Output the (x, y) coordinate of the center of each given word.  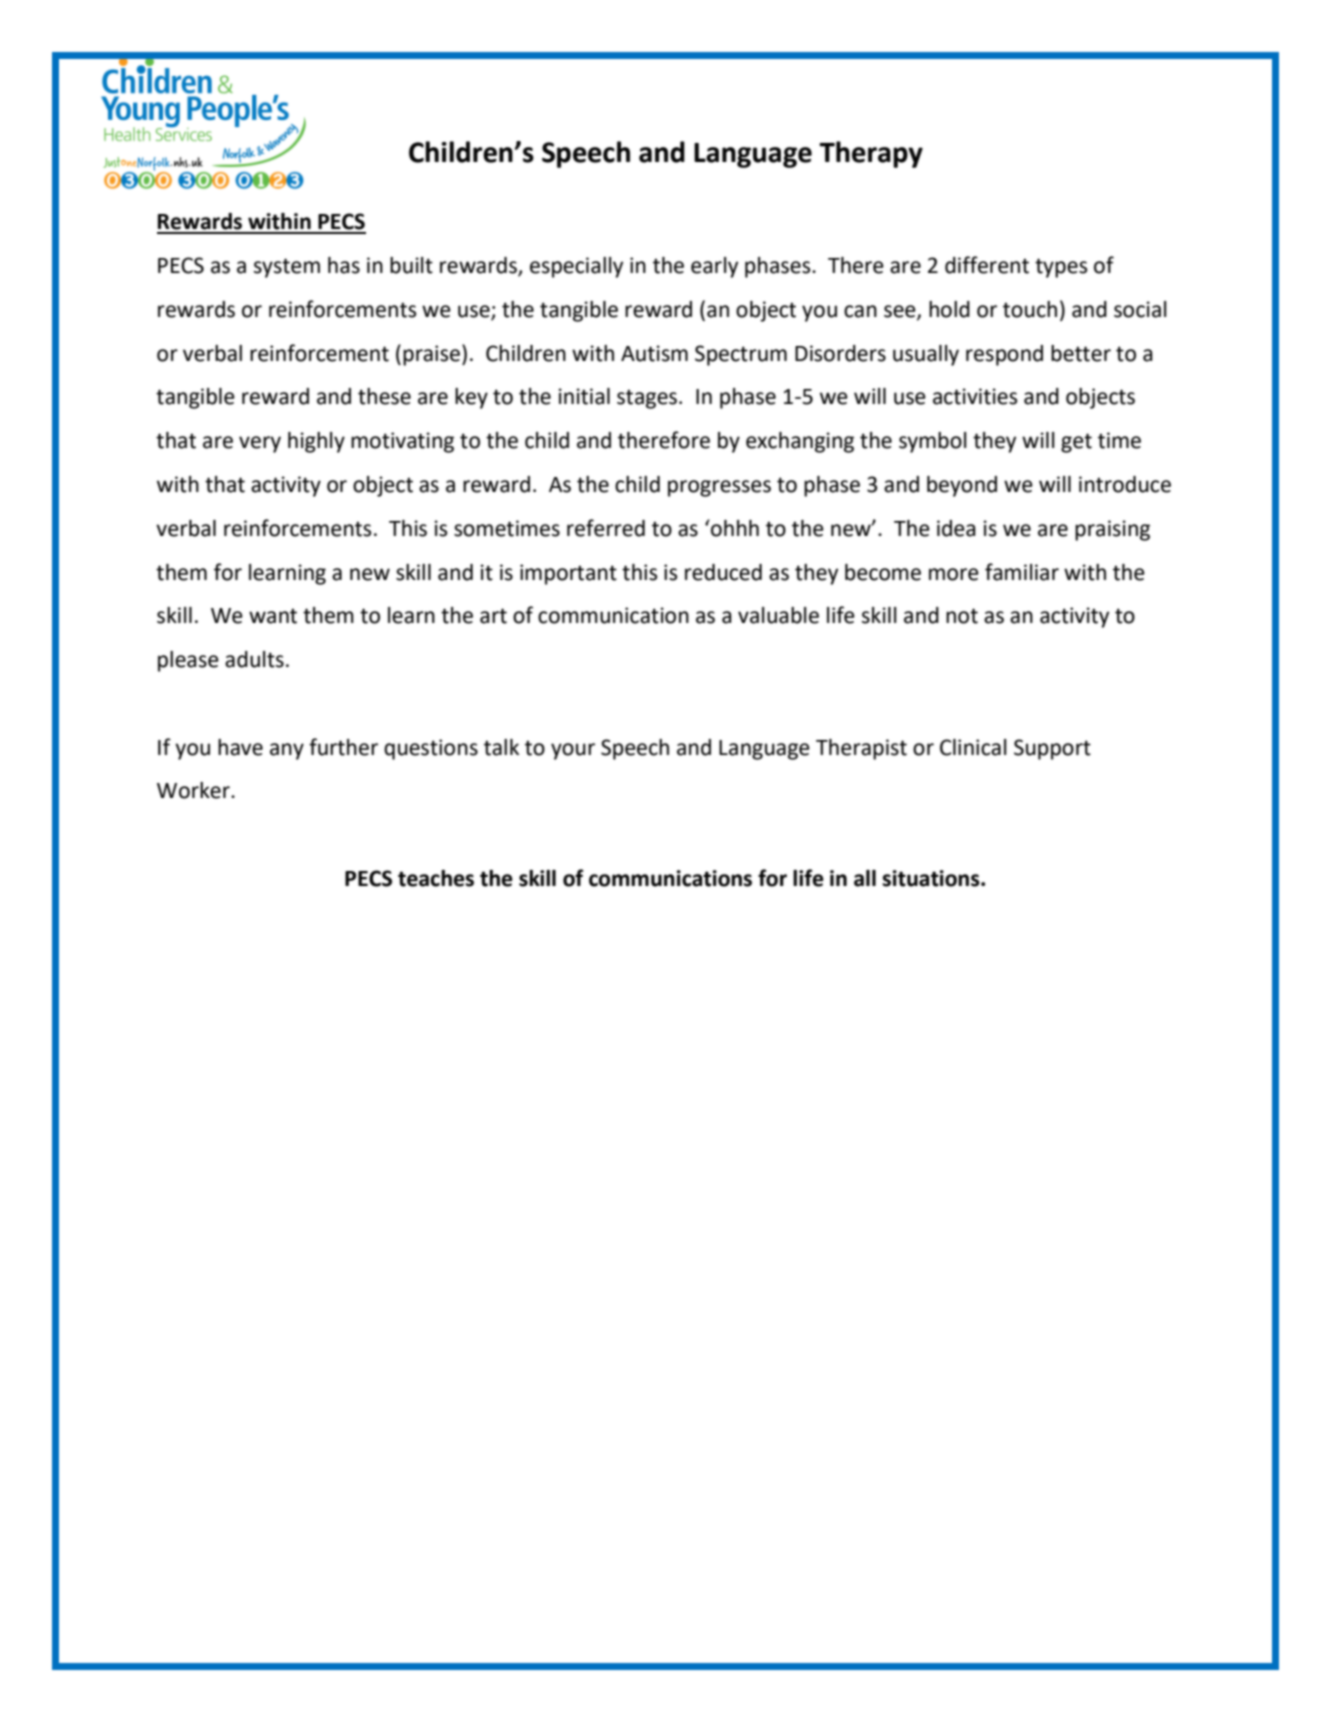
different (987, 265)
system (287, 268)
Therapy (871, 154)
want (273, 616)
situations (932, 878)
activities (975, 396)
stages (647, 399)
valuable (778, 615)
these (384, 396)
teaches (436, 878)
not (962, 616)
